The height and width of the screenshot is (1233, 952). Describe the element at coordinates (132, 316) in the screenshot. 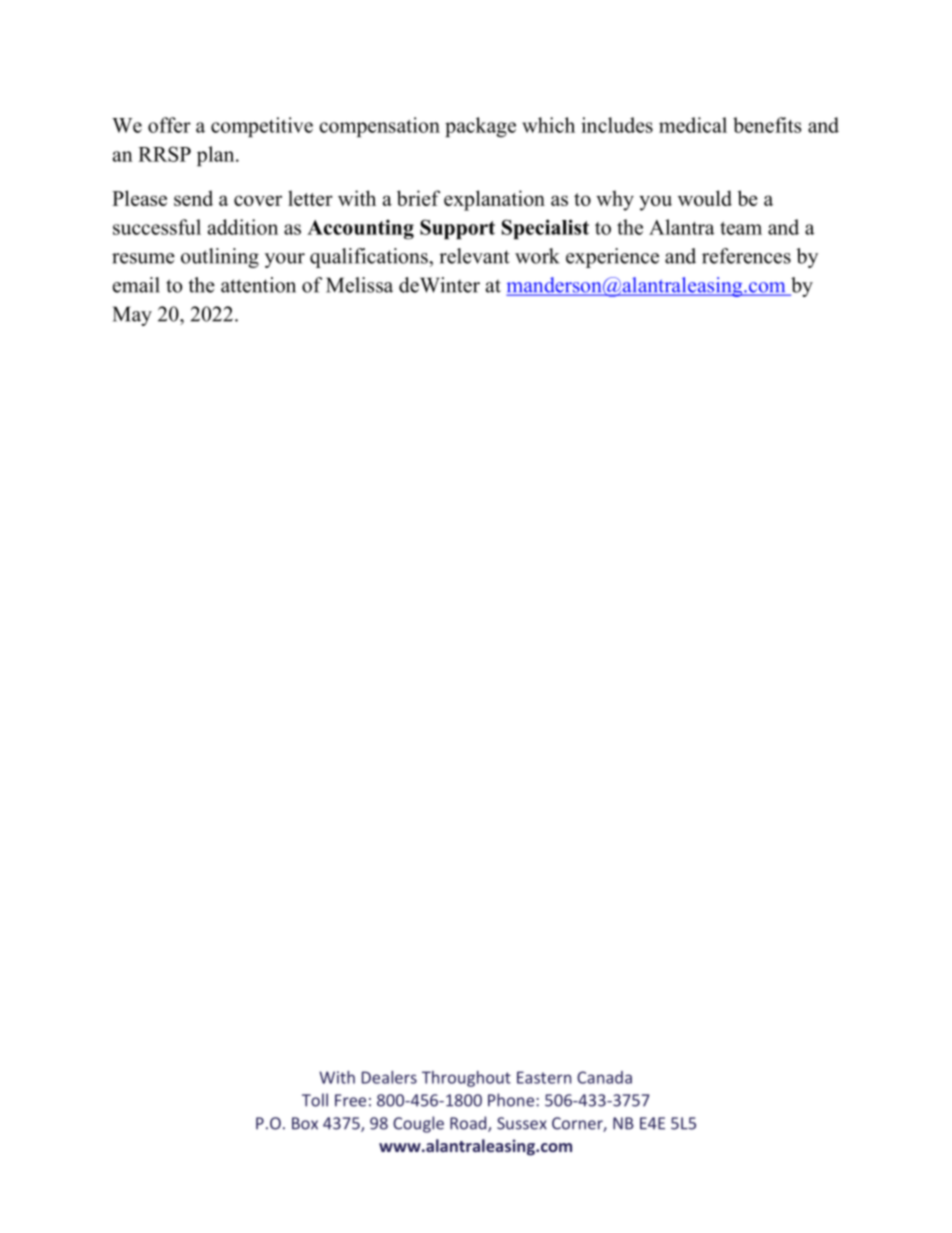

I see `May` at that location.
